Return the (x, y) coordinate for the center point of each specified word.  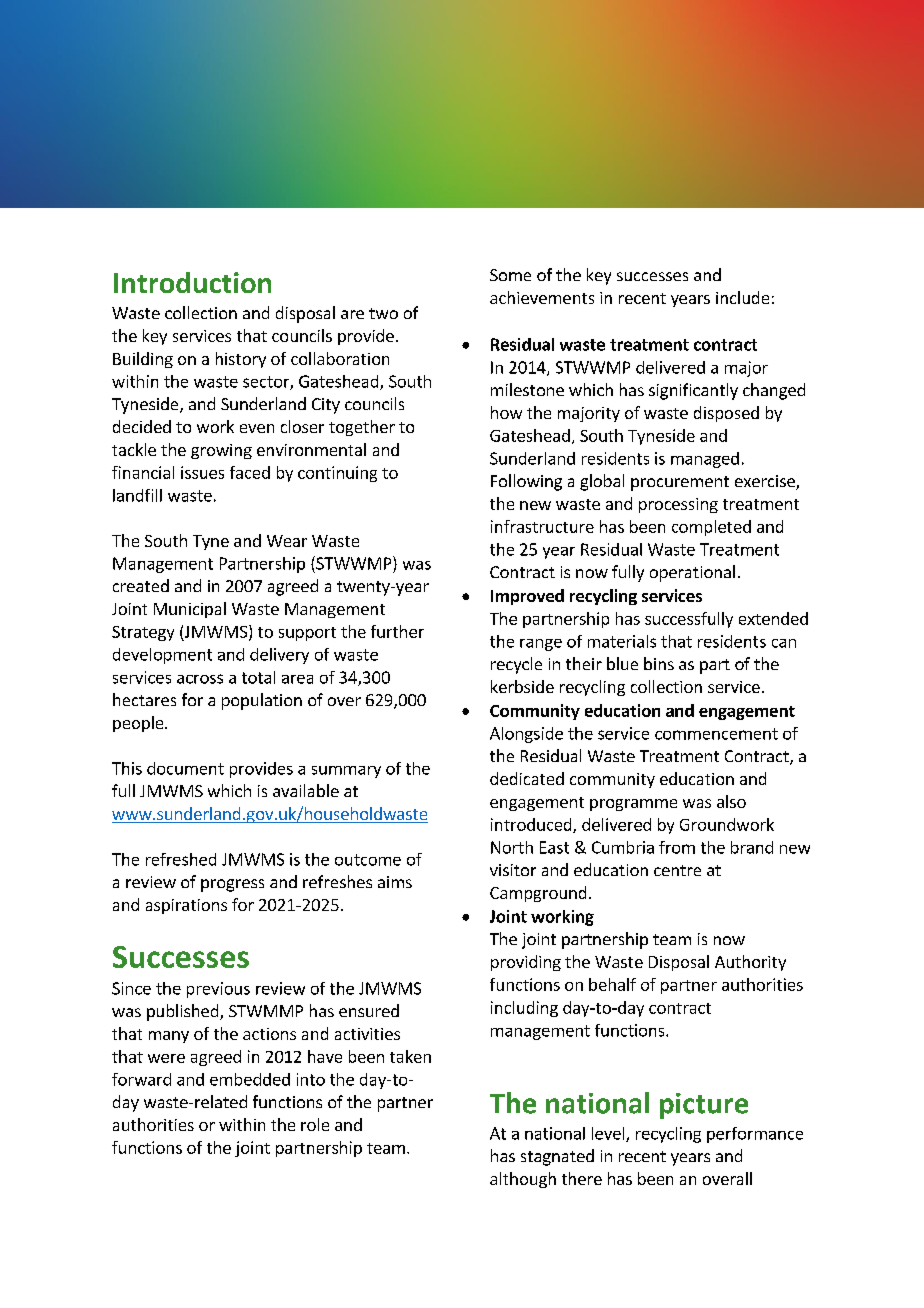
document (185, 768)
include (742, 297)
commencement (716, 734)
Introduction (192, 282)
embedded (250, 1079)
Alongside (526, 735)
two (383, 313)
